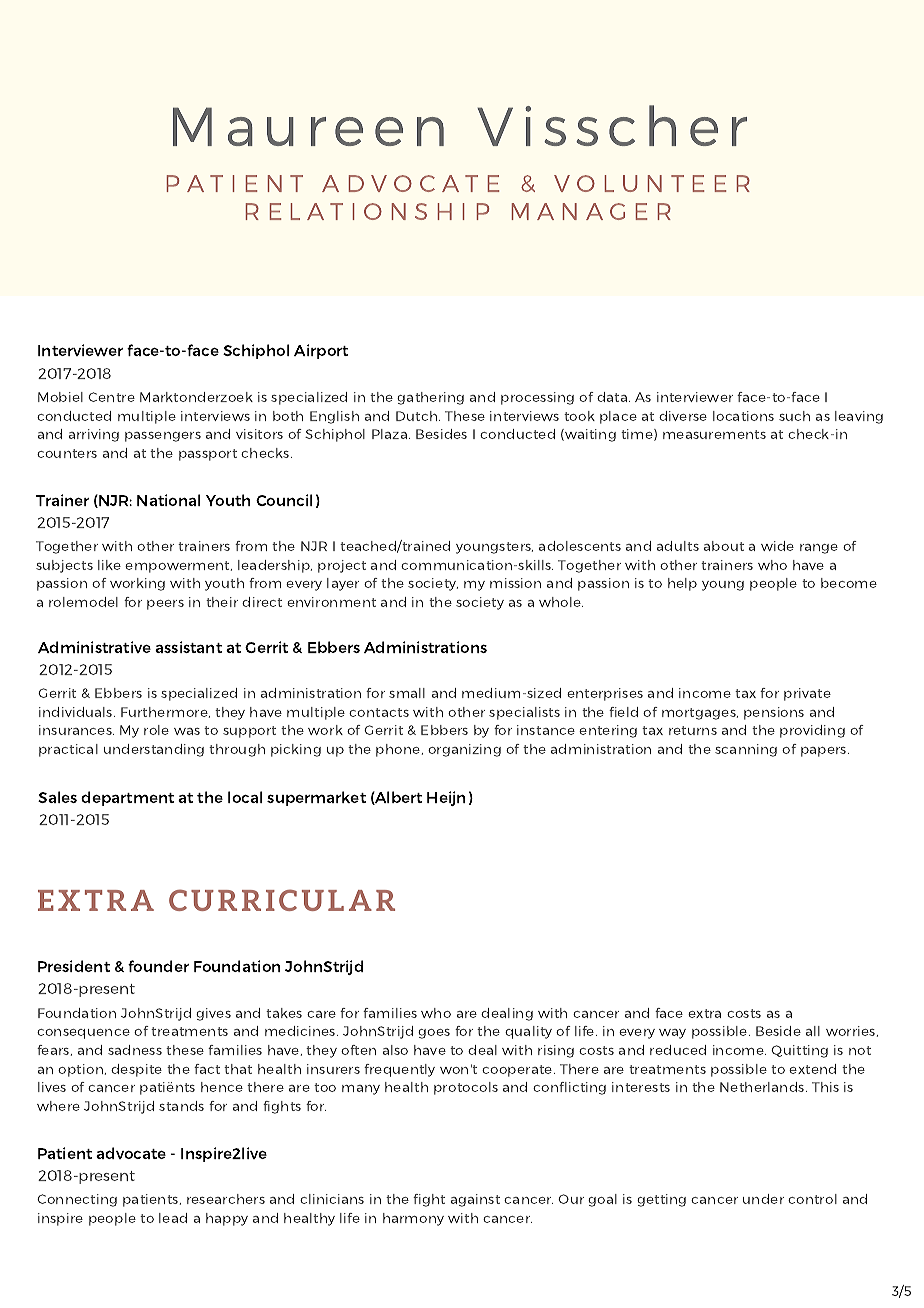  Describe the element at coordinates (777, 546) in the image. I see `wide` at that location.
